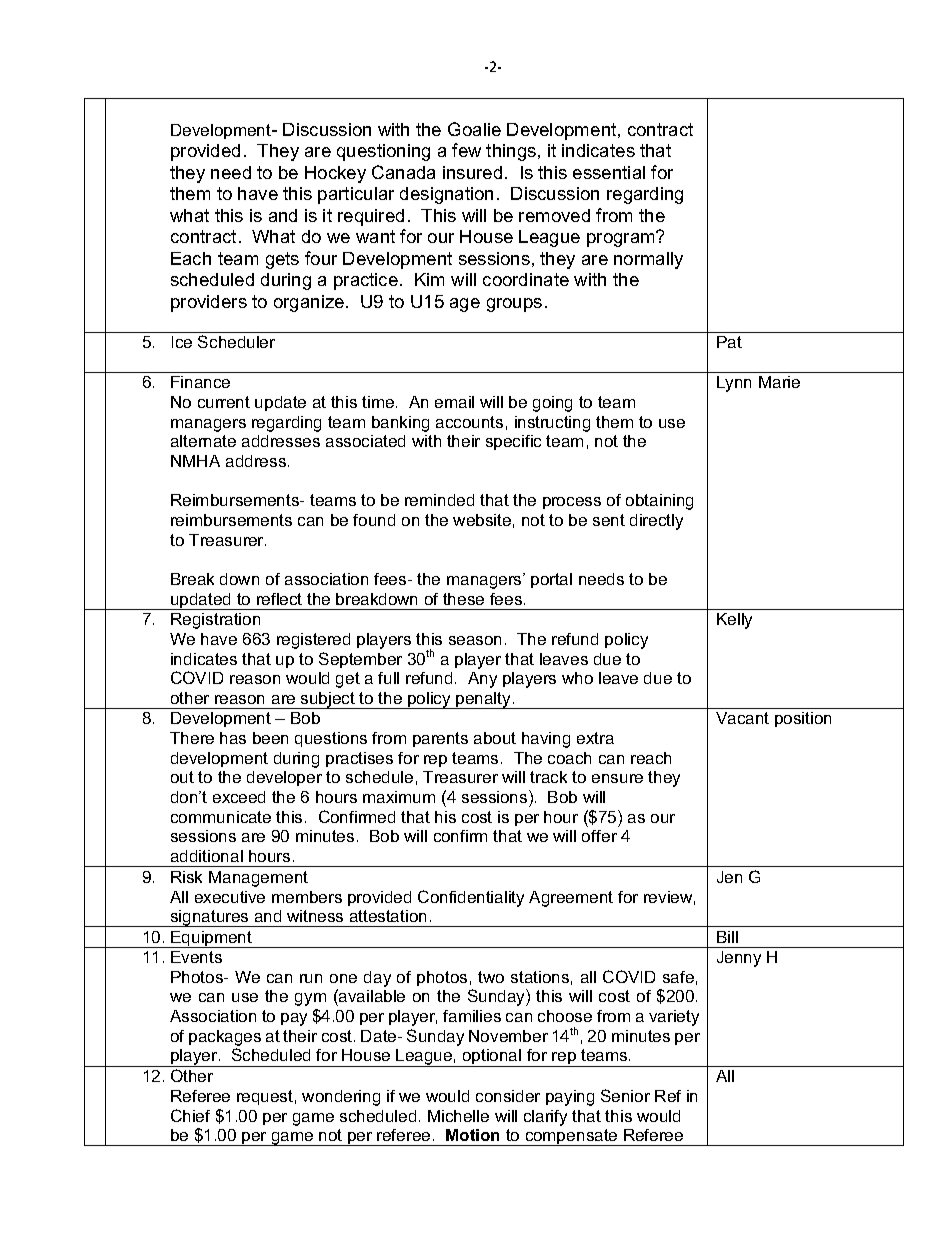 Image resolution: width=952 pixels, height=1233 pixels. I want to click on things, so click(512, 152).
